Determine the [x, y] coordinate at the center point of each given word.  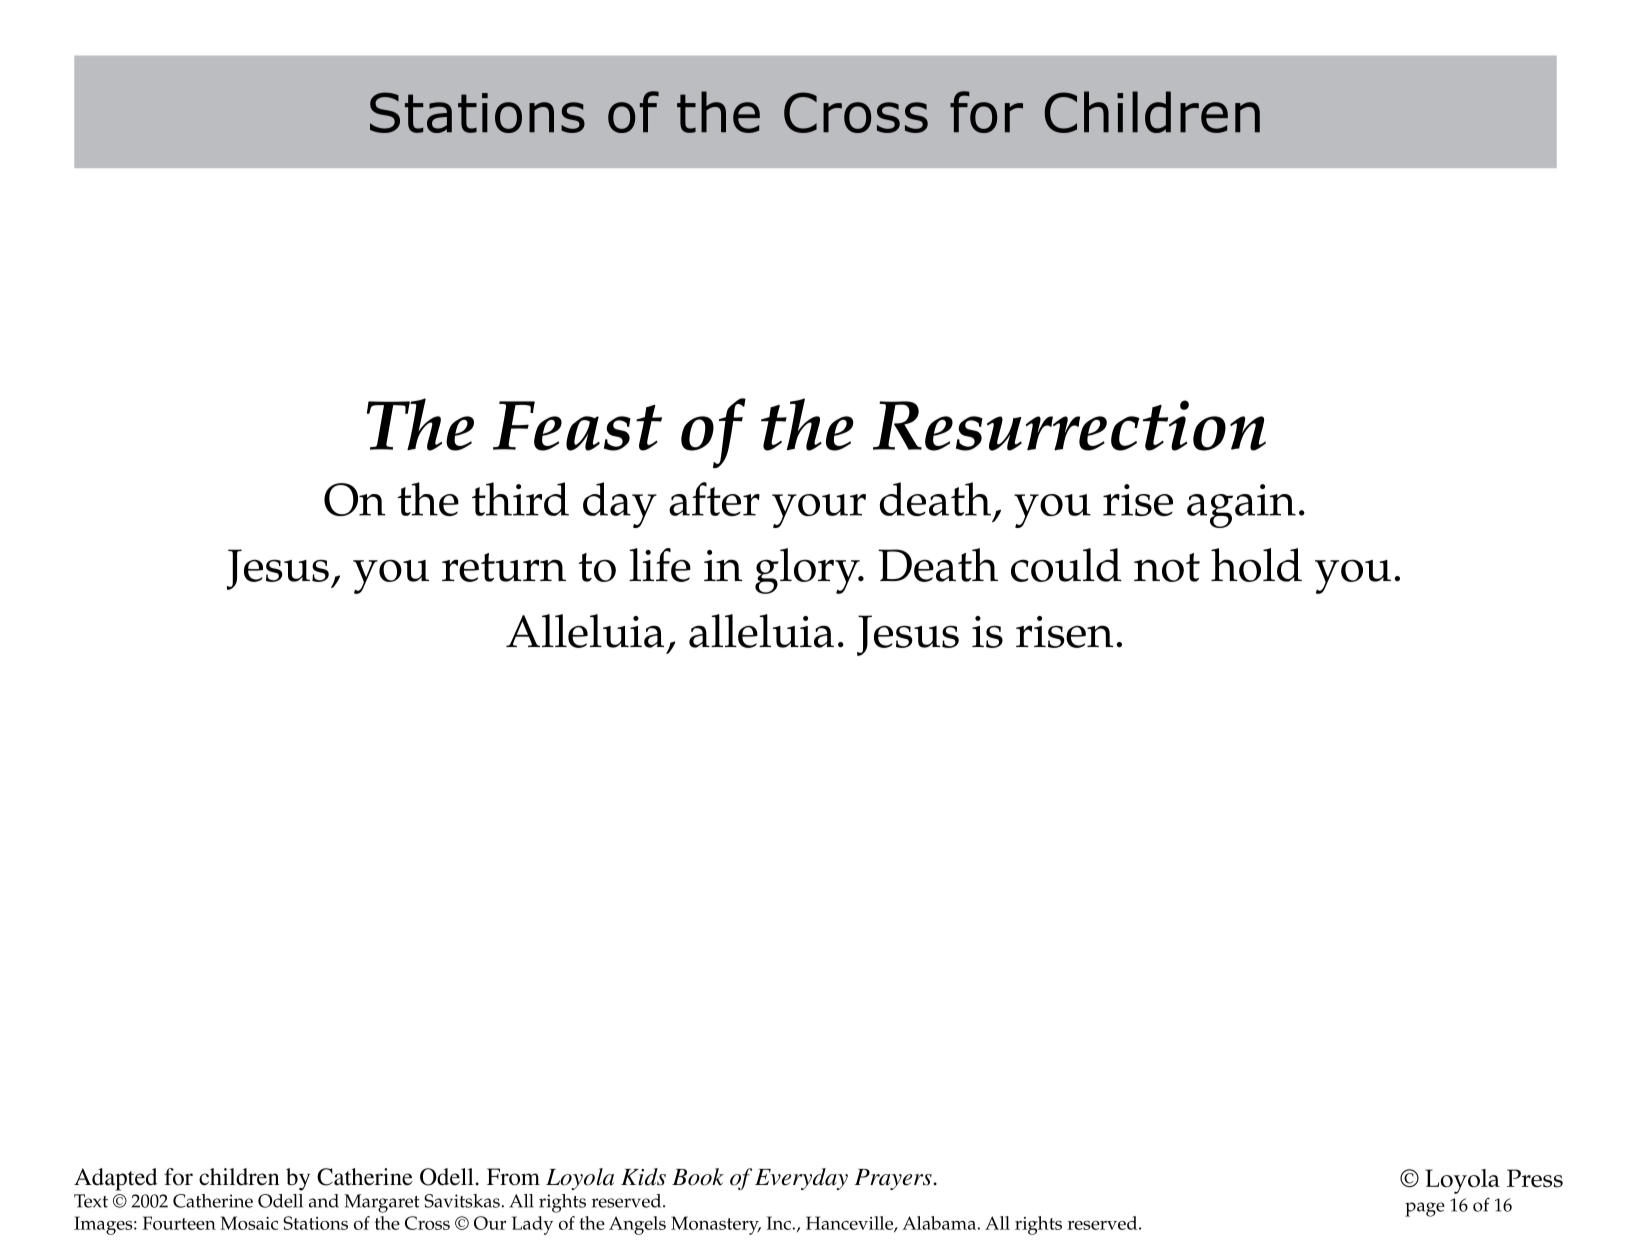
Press [1535, 1178]
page [1425, 1209]
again [1241, 506]
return [504, 567]
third [520, 499]
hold [1256, 565]
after [714, 499]
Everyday [801, 1179]
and [324, 1201]
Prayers [893, 1179]
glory [808, 571]
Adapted [115, 1179]
